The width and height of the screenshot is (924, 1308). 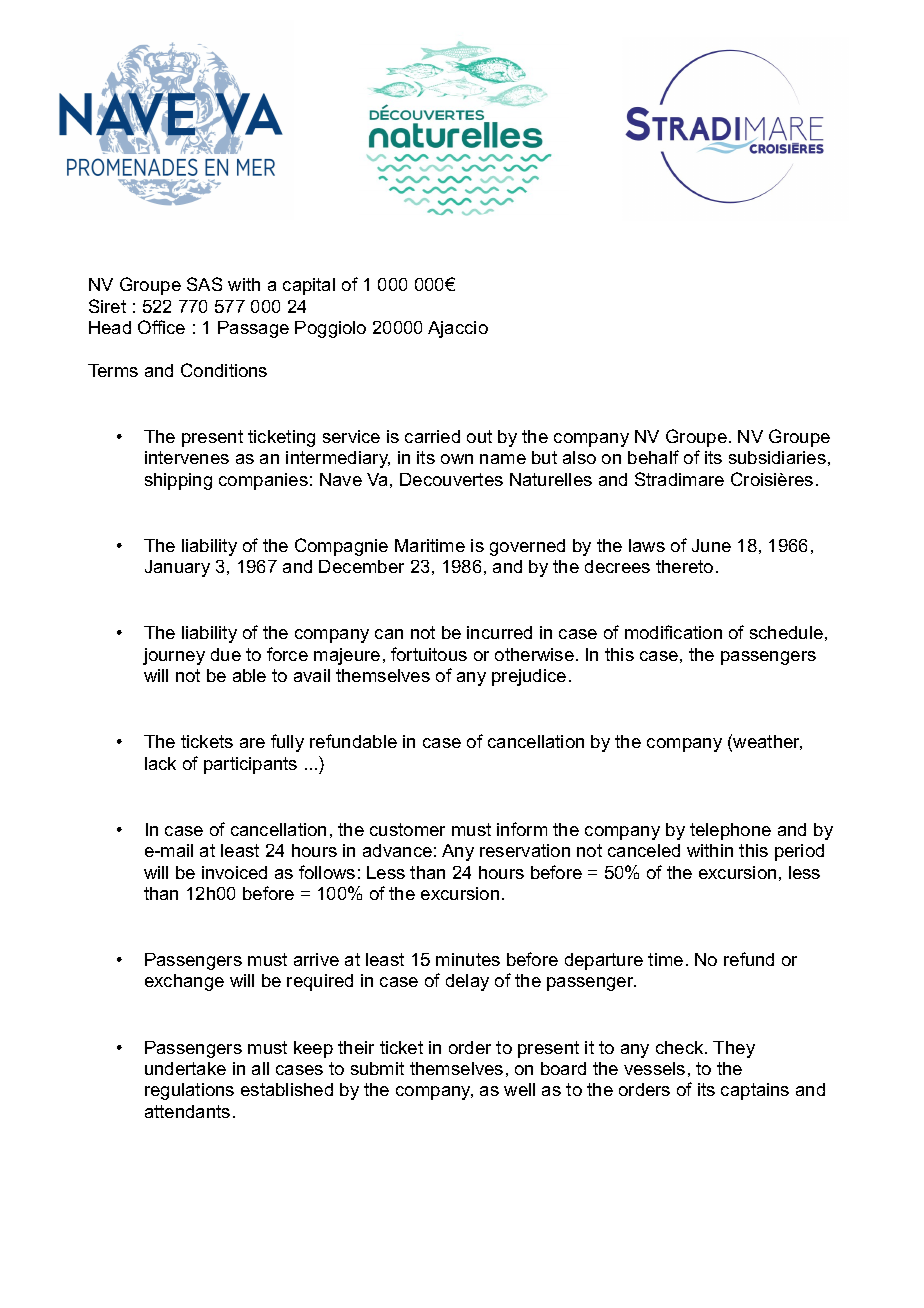 I want to click on capital, so click(x=309, y=286).
